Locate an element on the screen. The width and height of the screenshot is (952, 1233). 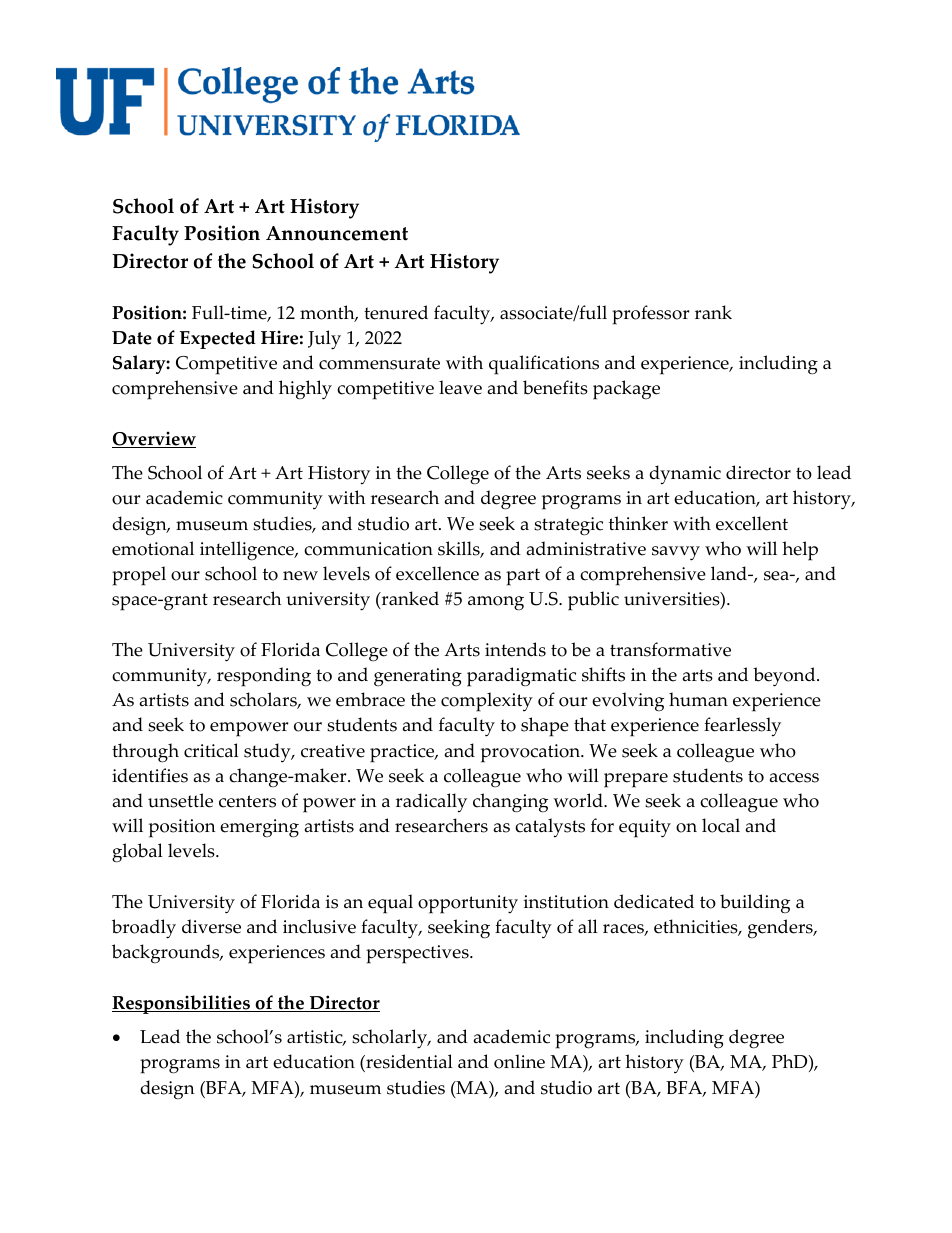
responding is located at coordinates (264, 677).
